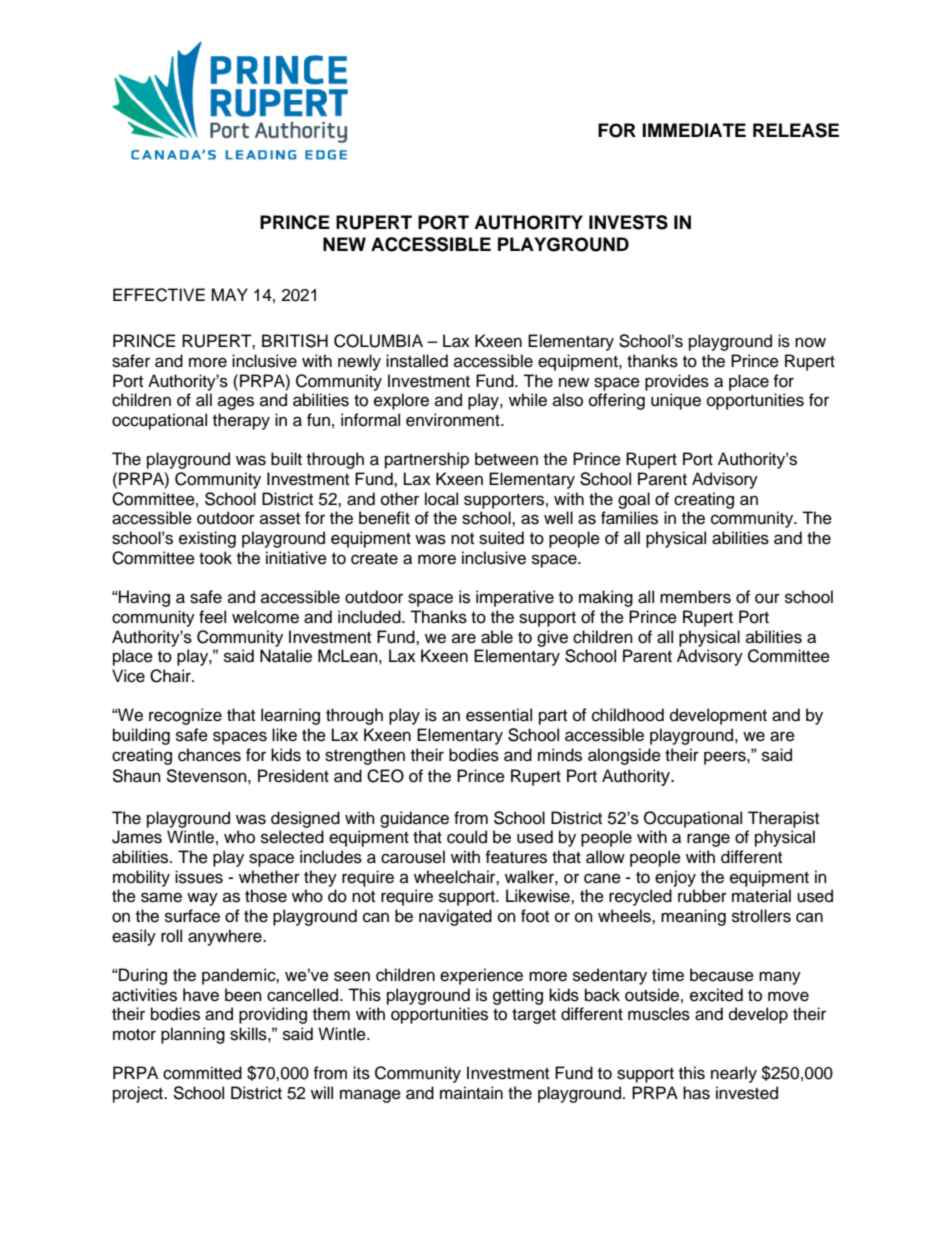 This image has width=952, height=1233. Describe the element at coordinates (506, 459) in the image. I see `between` at that location.
